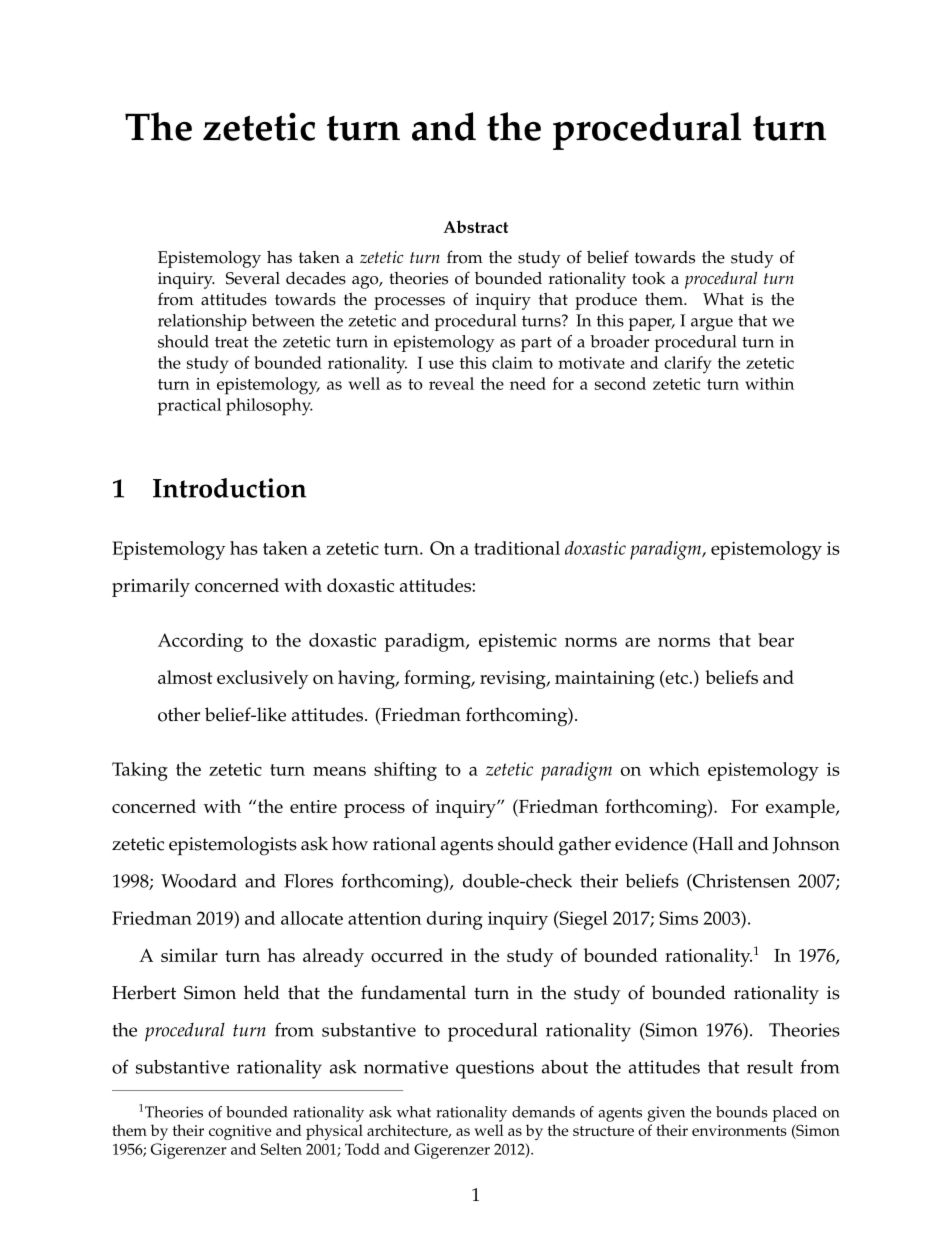 Image resolution: width=952 pixels, height=1233 pixels. What do you see at coordinates (240, 1132) in the image?
I see `cognitive` at bounding box center [240, 1132].
